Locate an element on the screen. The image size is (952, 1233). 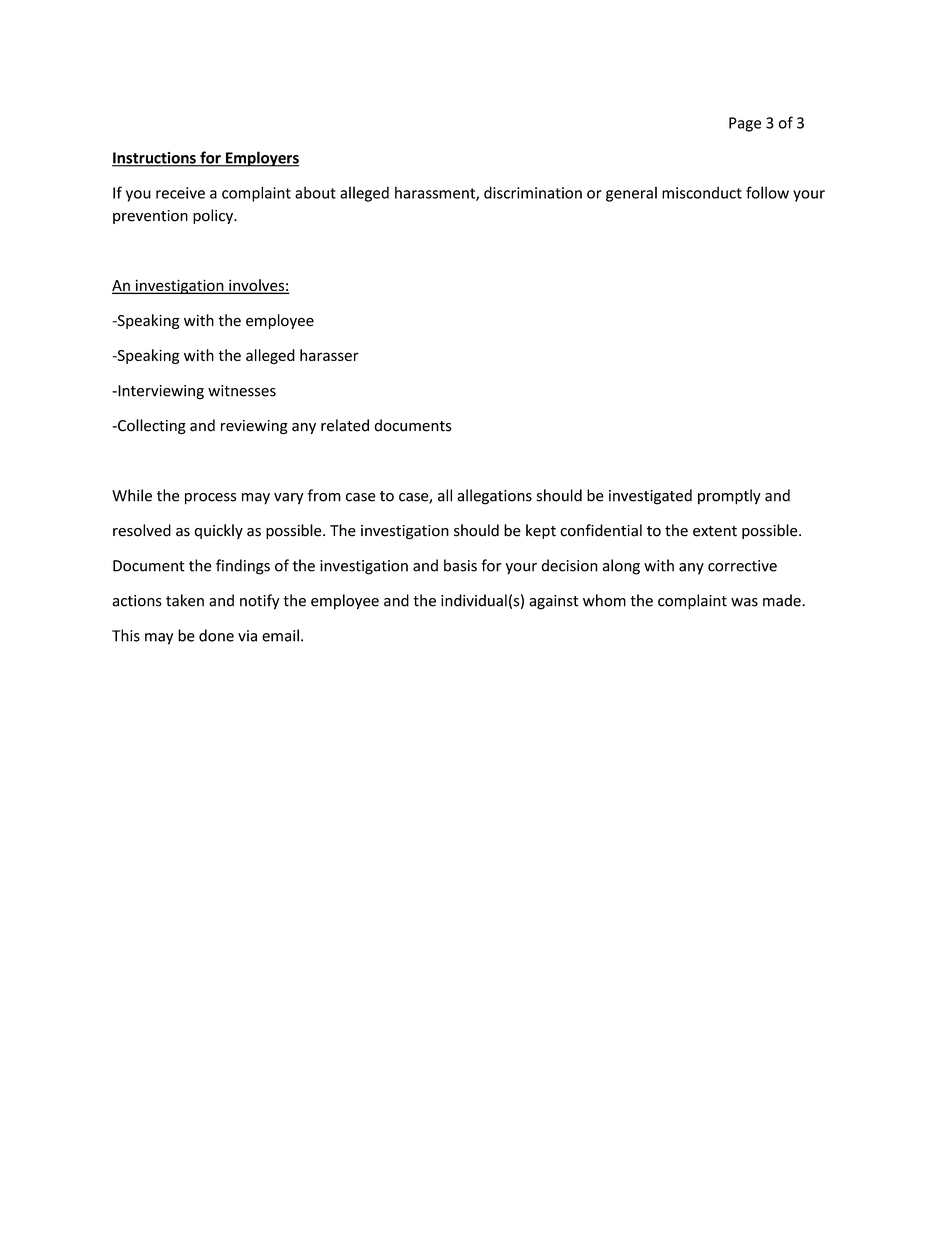
was is located at coordinates (744, 602).
